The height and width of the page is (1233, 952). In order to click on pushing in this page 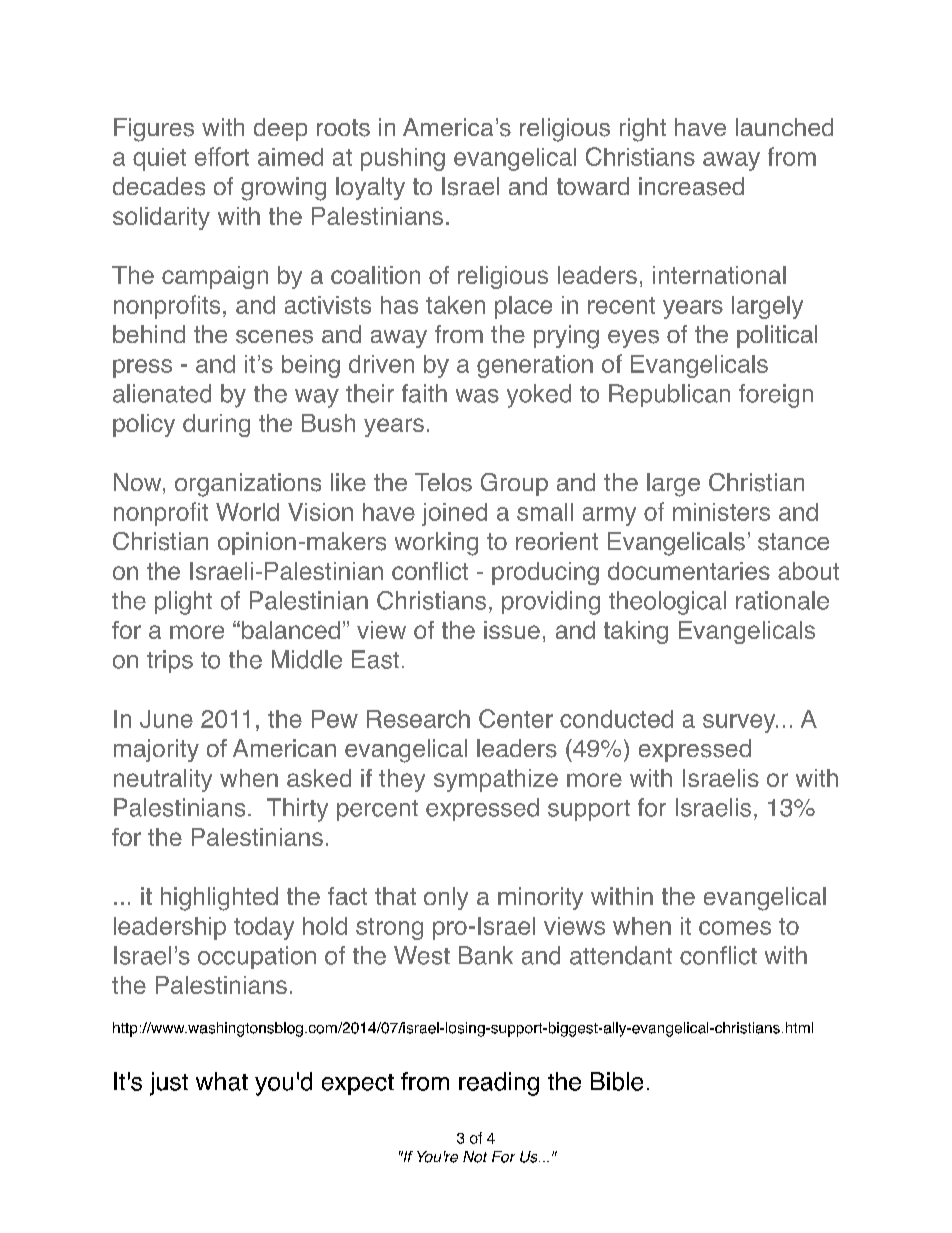, I will do `click(403, 159)`.
